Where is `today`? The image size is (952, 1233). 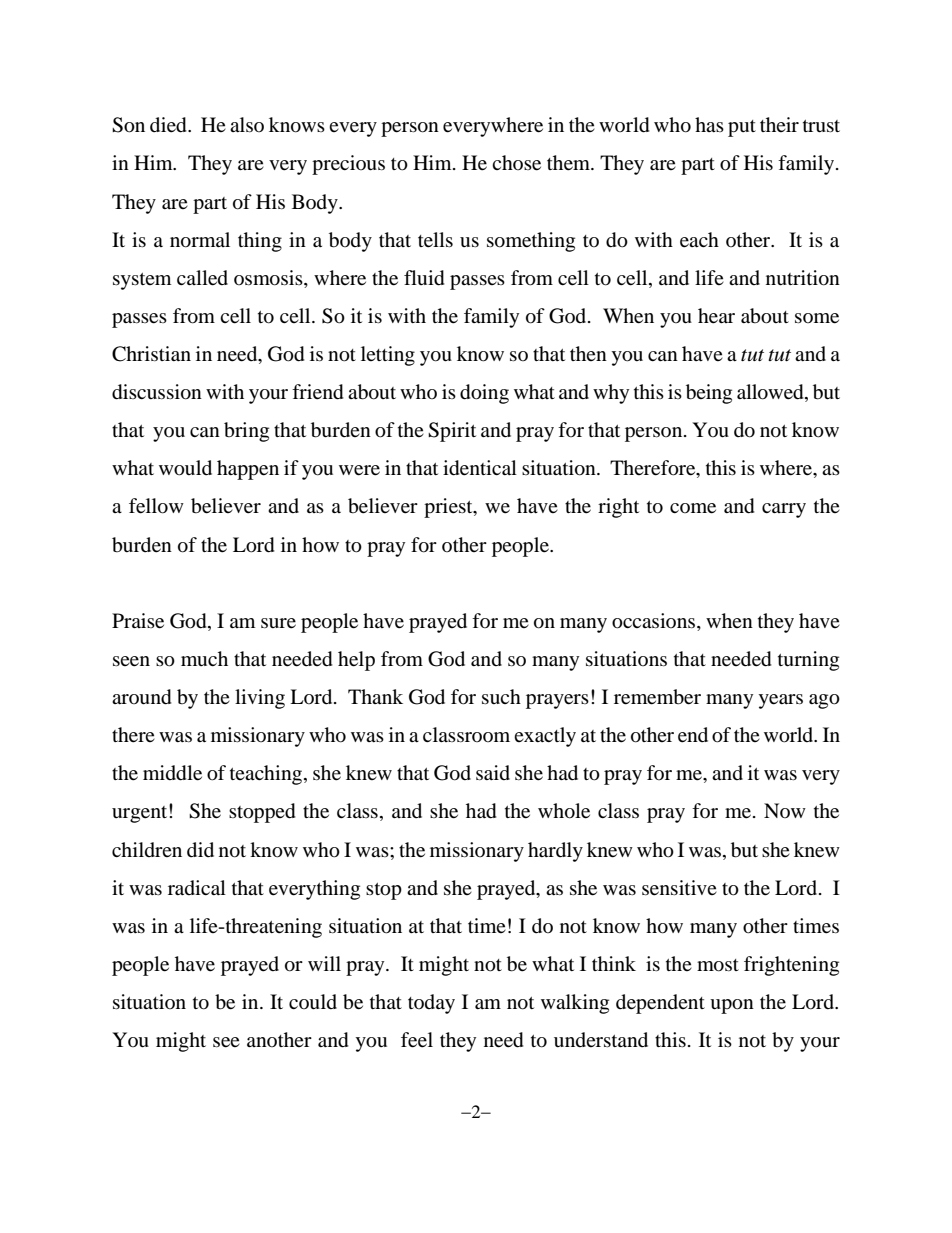 today is located at coordinates (431, 1004).
